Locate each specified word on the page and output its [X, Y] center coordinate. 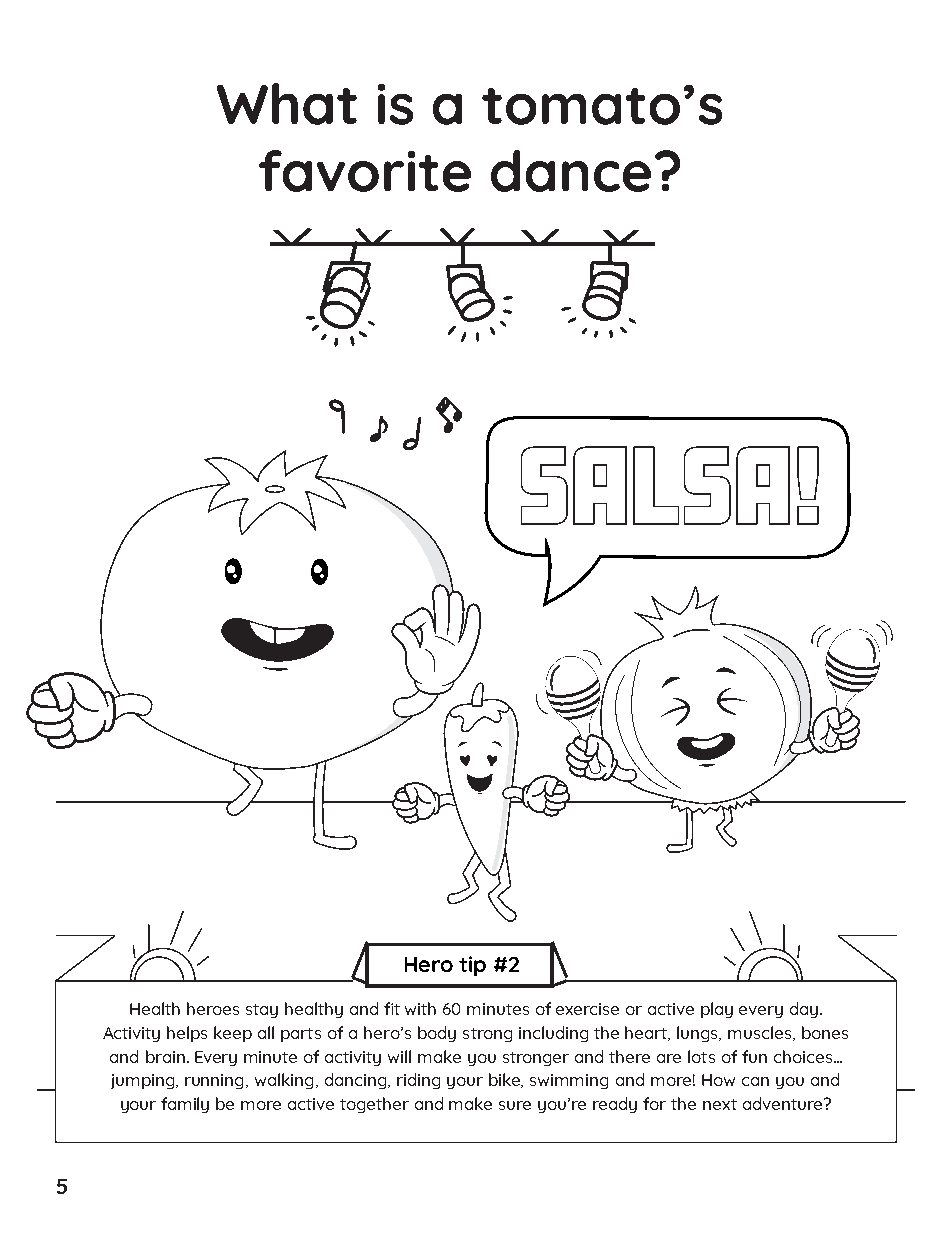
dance [571, 171]
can [755, 1081]
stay [262, 1011]
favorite [365, 171]
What [287, 104]
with [420, 1008]
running [216, 1081]
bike [506, 1080]
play [717, 1010]
